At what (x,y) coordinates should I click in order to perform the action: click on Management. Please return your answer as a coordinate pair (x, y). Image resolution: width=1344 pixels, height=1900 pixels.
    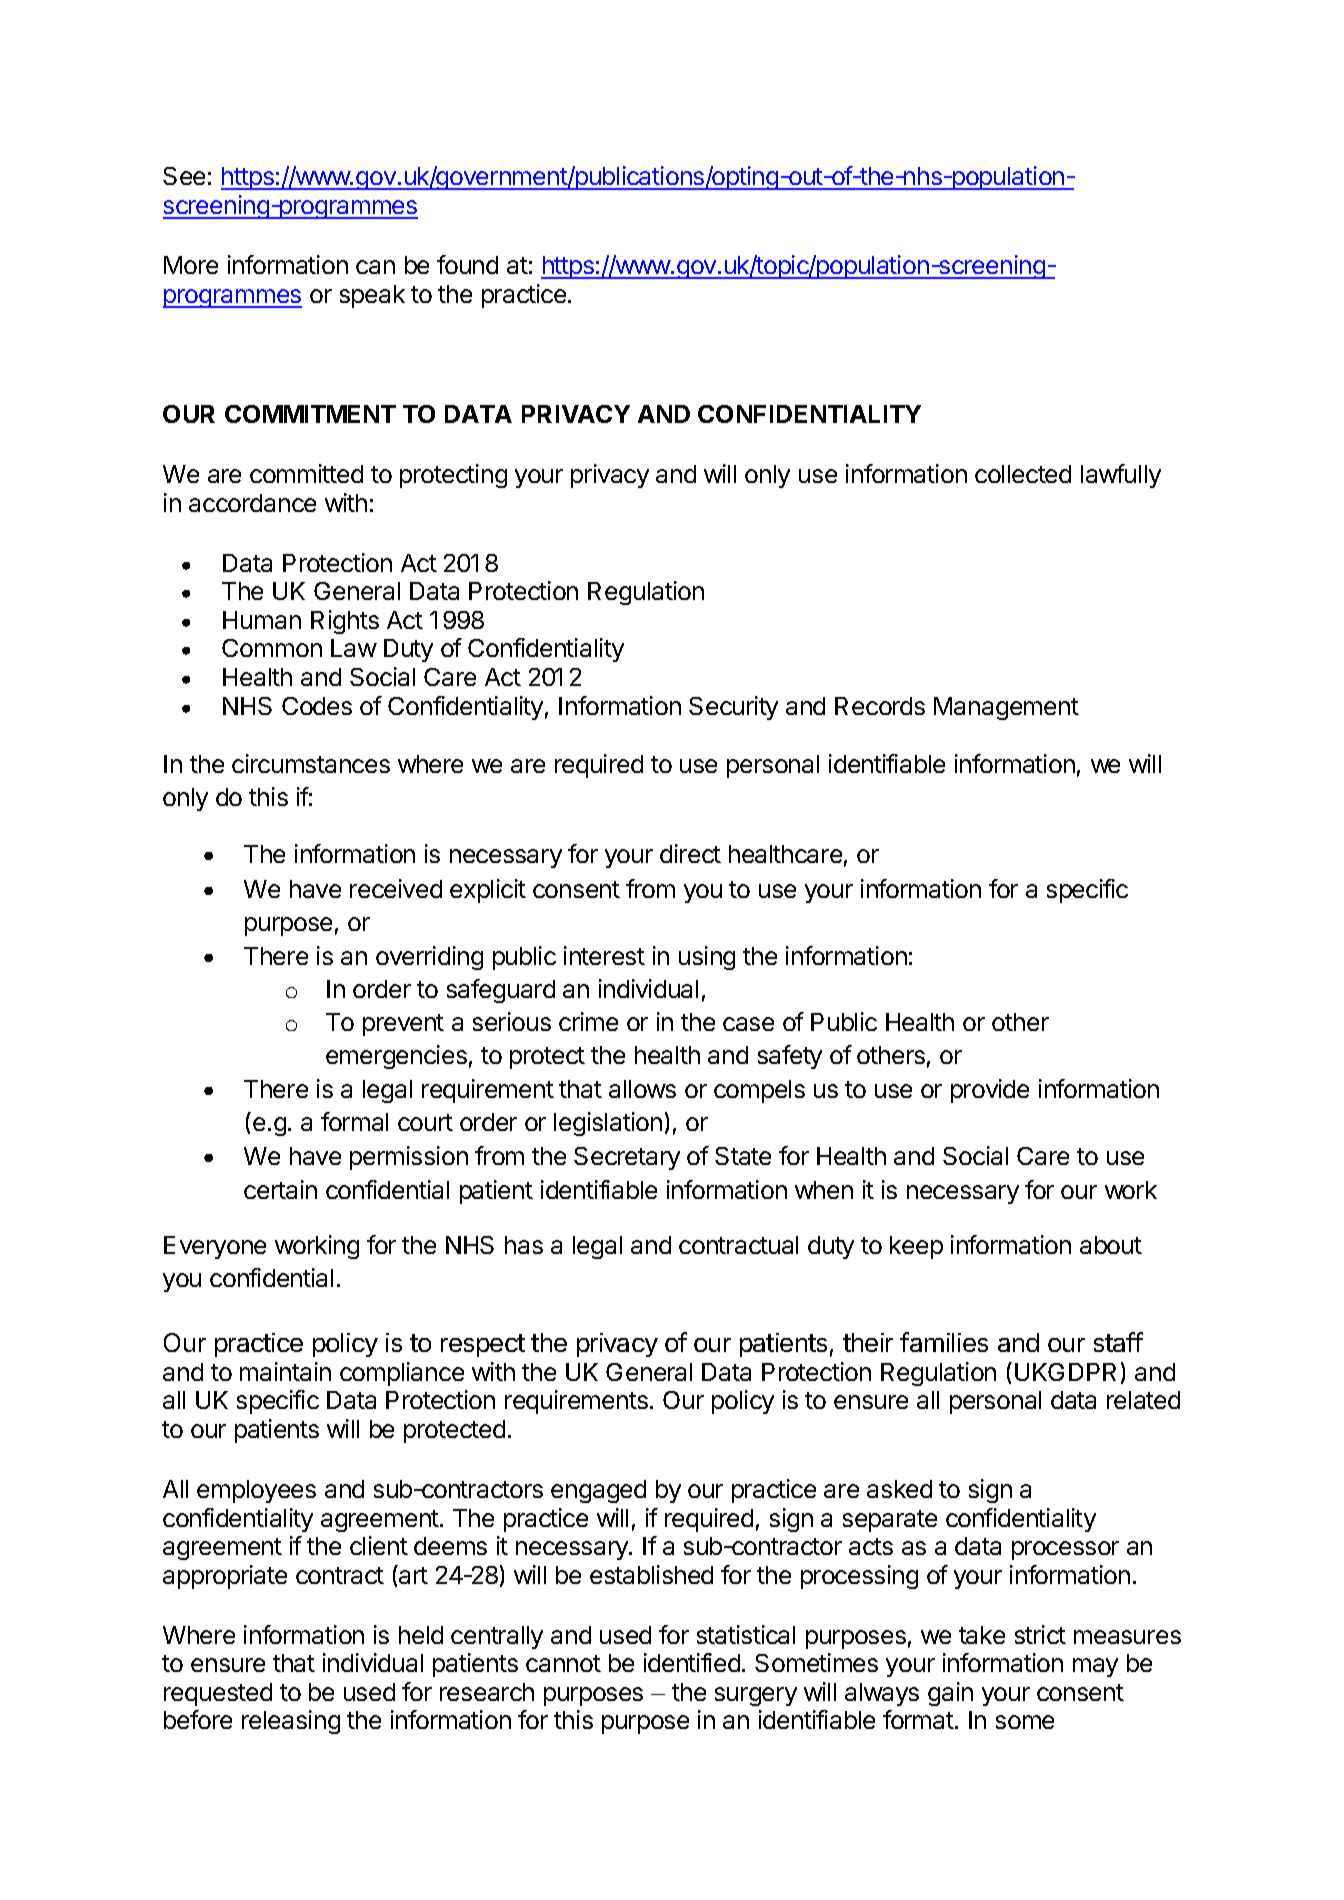
    Looking at the image, I should click on (1006, 708).
